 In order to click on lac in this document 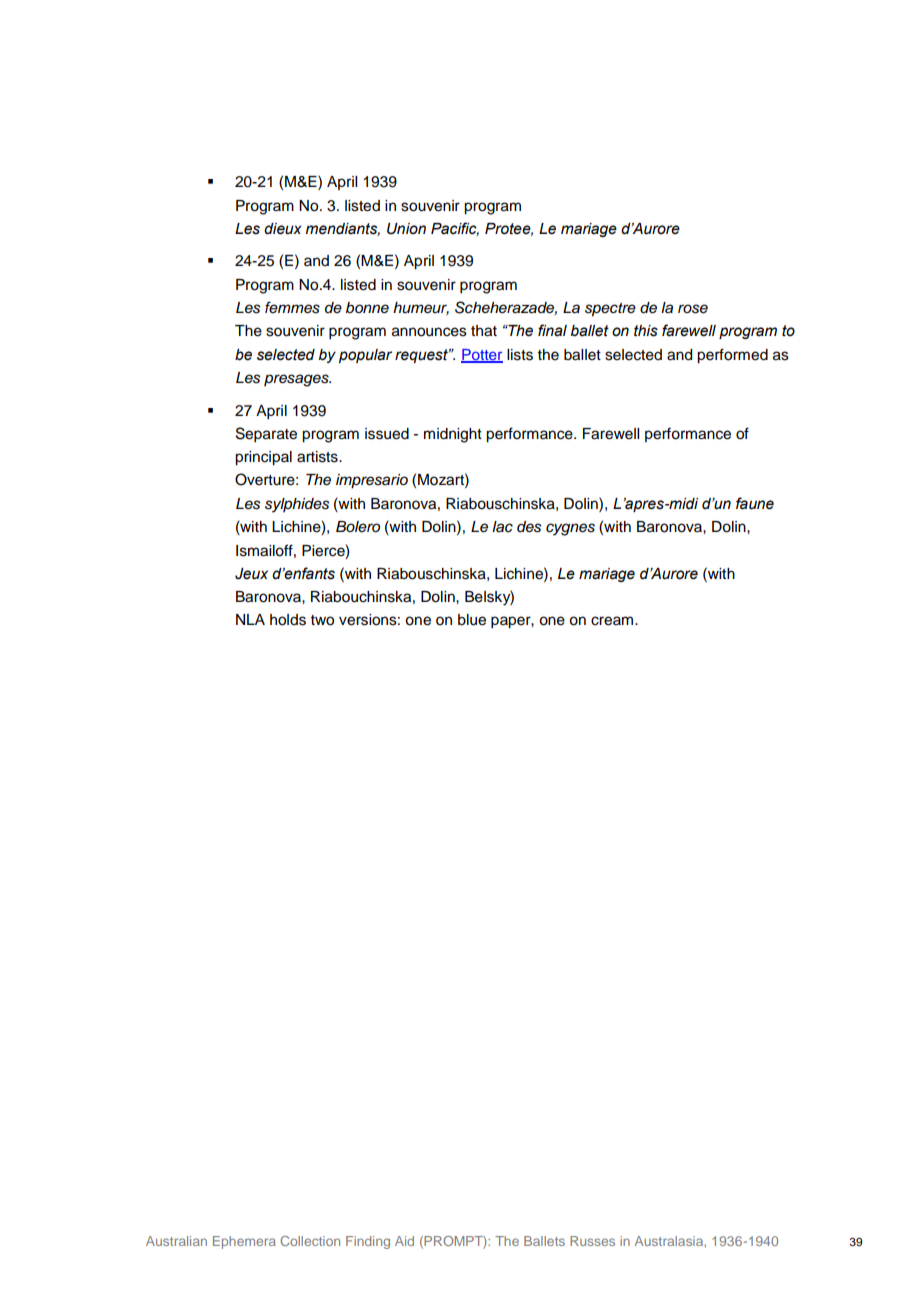, I will do `click(502, 527)`.
